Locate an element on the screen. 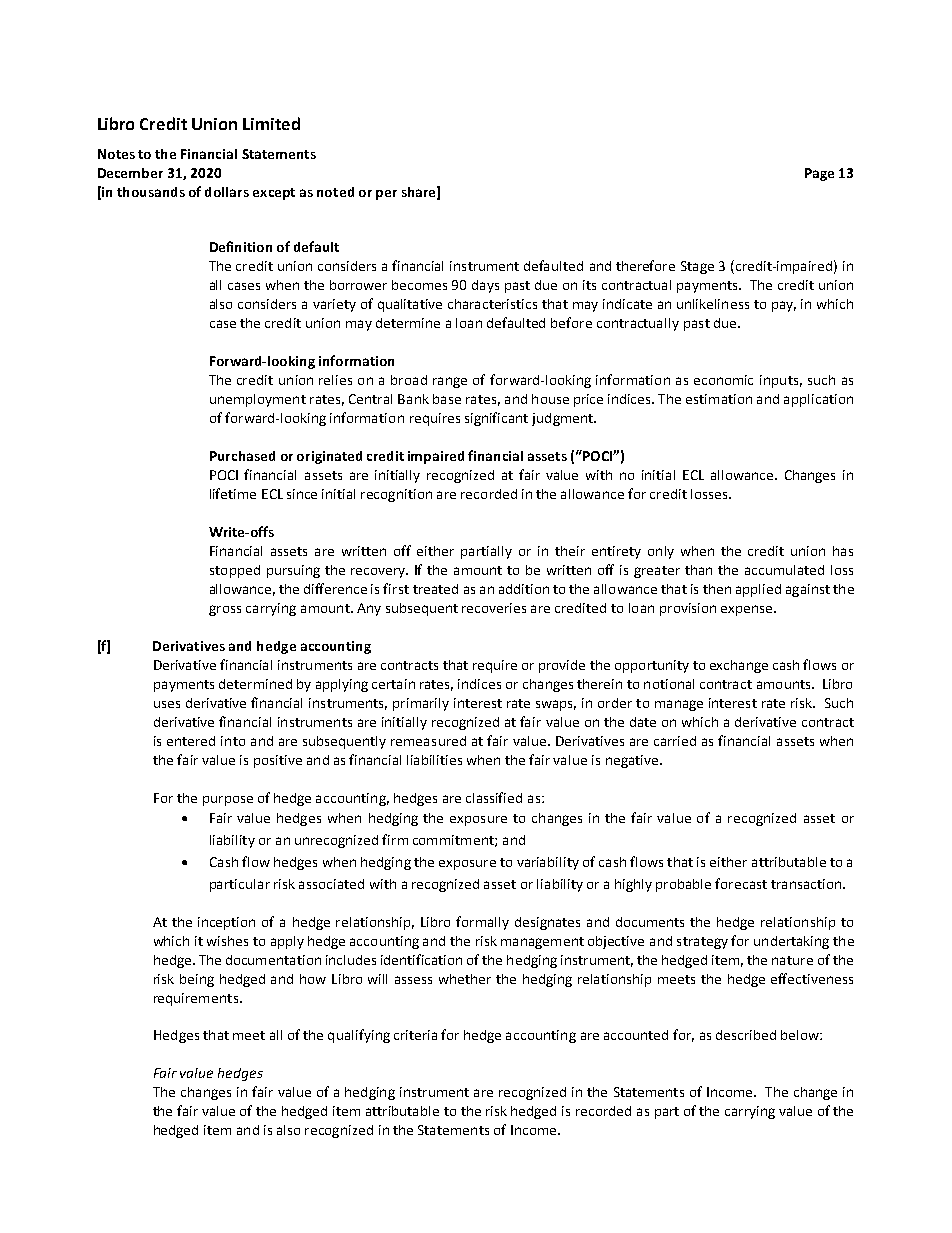  stopped is located at coordinates (235, 571).
